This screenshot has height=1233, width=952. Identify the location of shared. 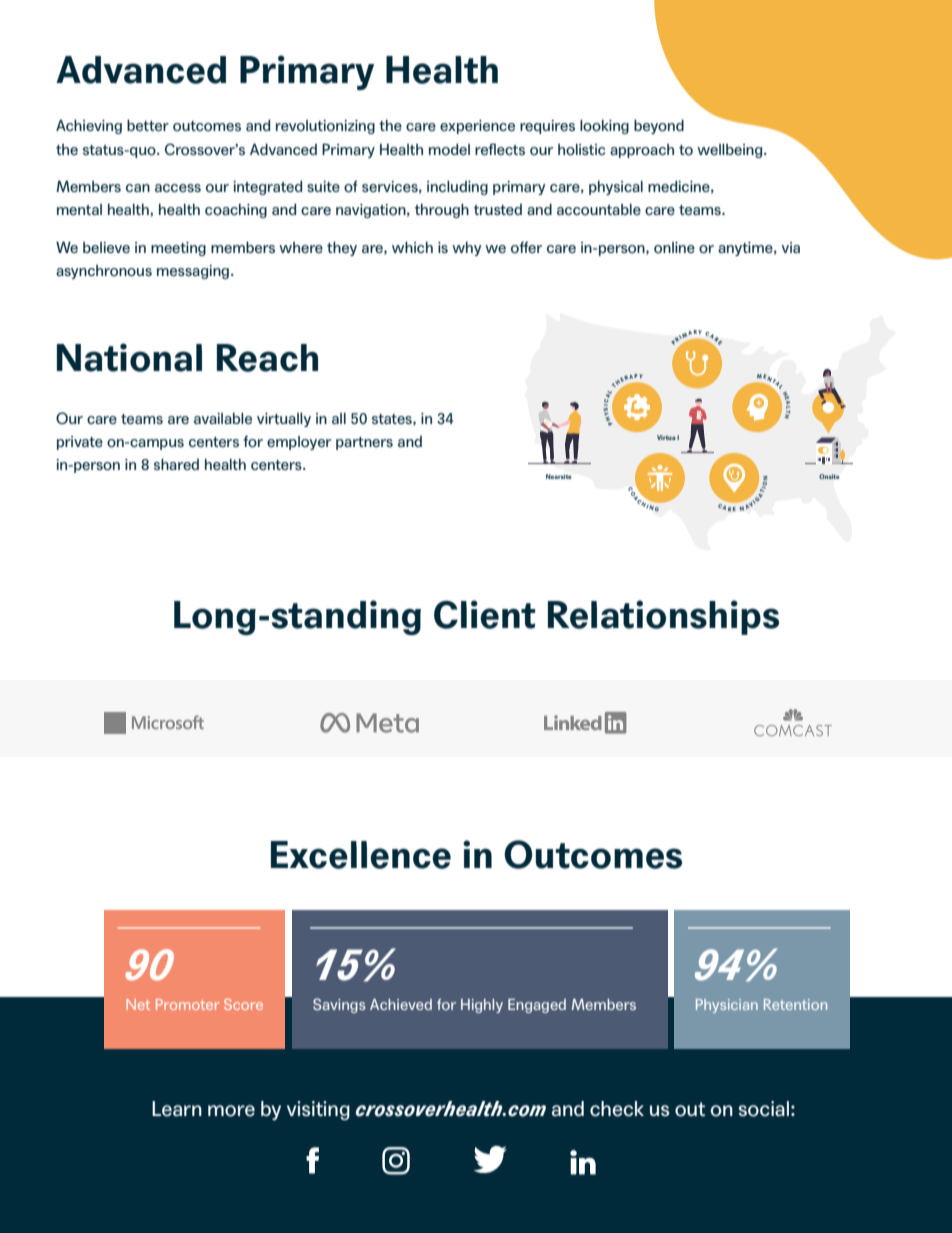
(176, 464).
